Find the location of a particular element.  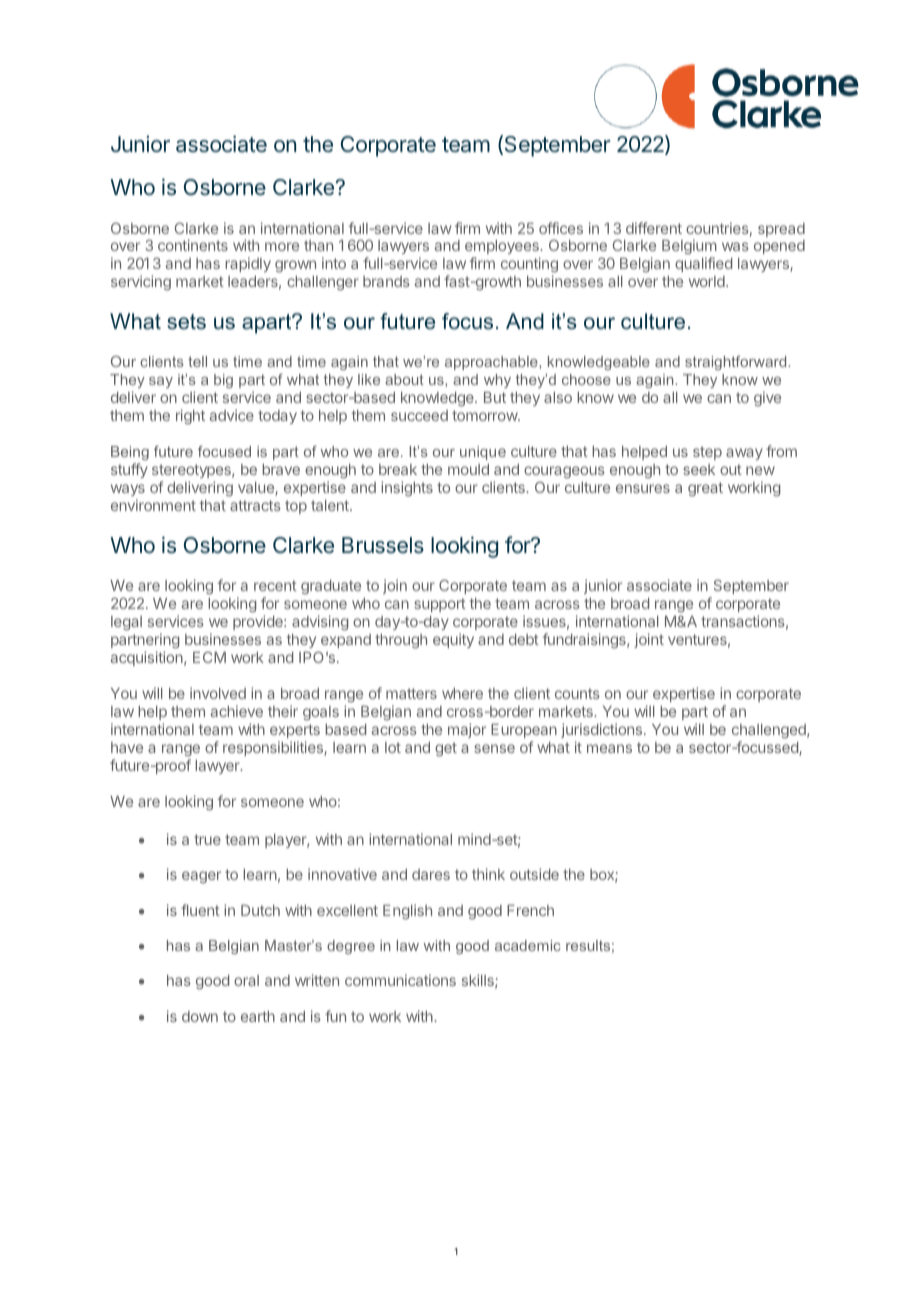

means is located at coordinates (609, 748).
